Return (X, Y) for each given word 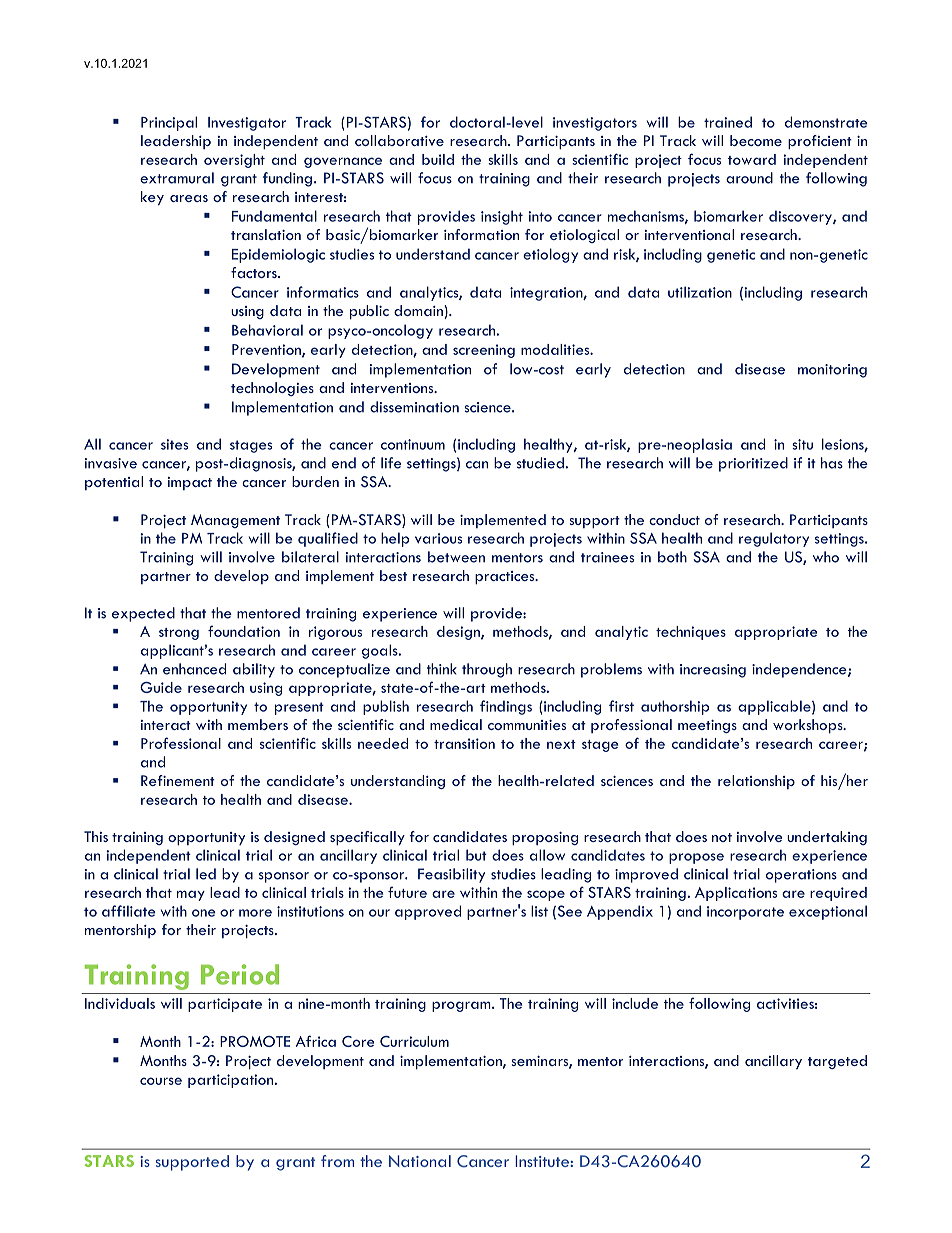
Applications (736, 894)
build (438, 159)
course (161, 1081)
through (487, 670)
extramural (177, 178)
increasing (713, 671)
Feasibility (451, 875)
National (420, 1161)
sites (174, 444)
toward (752, 159)
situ (802, 444)
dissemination (414, 407)
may (191, 895)
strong (179, 634)
